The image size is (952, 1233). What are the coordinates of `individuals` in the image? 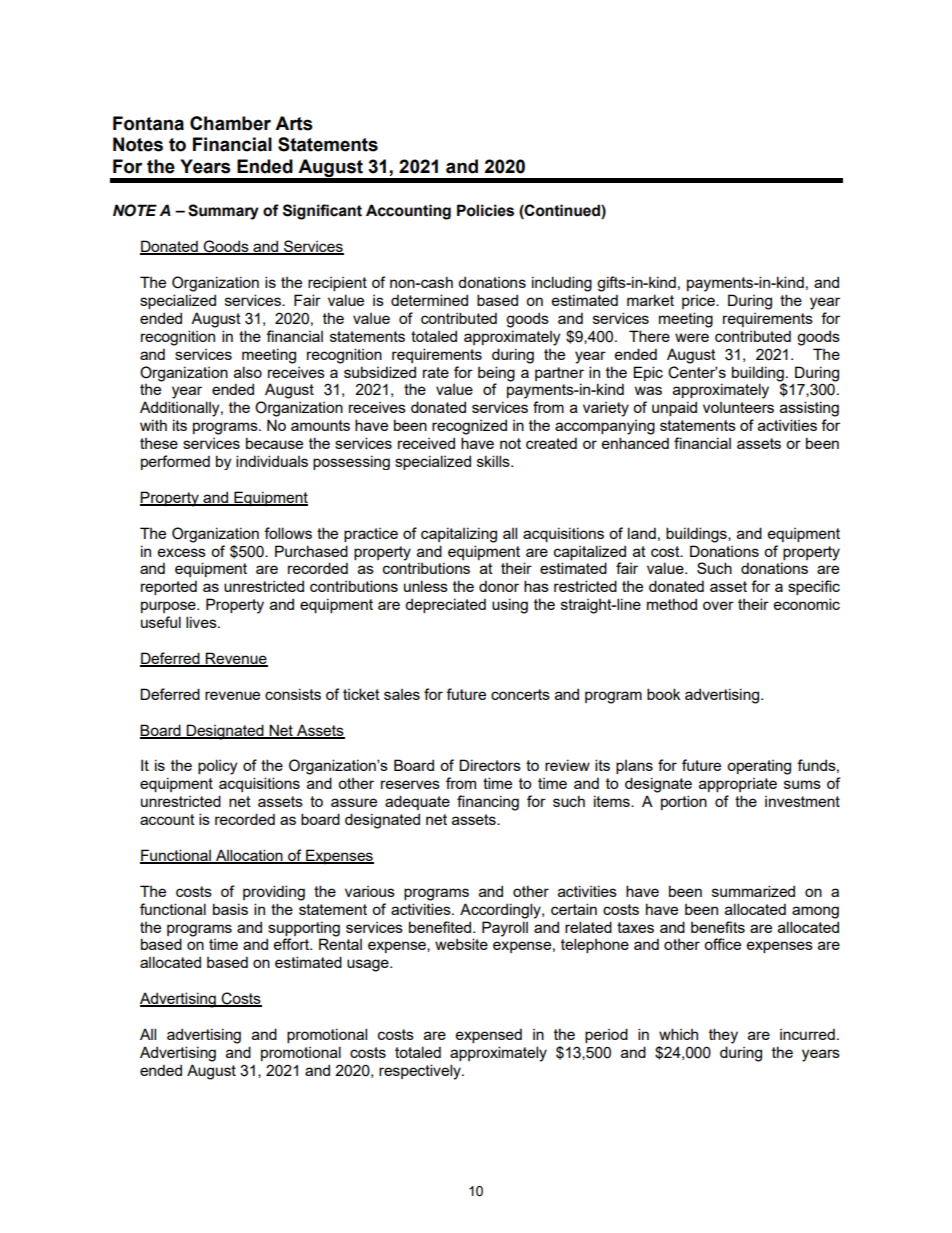 It's located at (272, 461).
